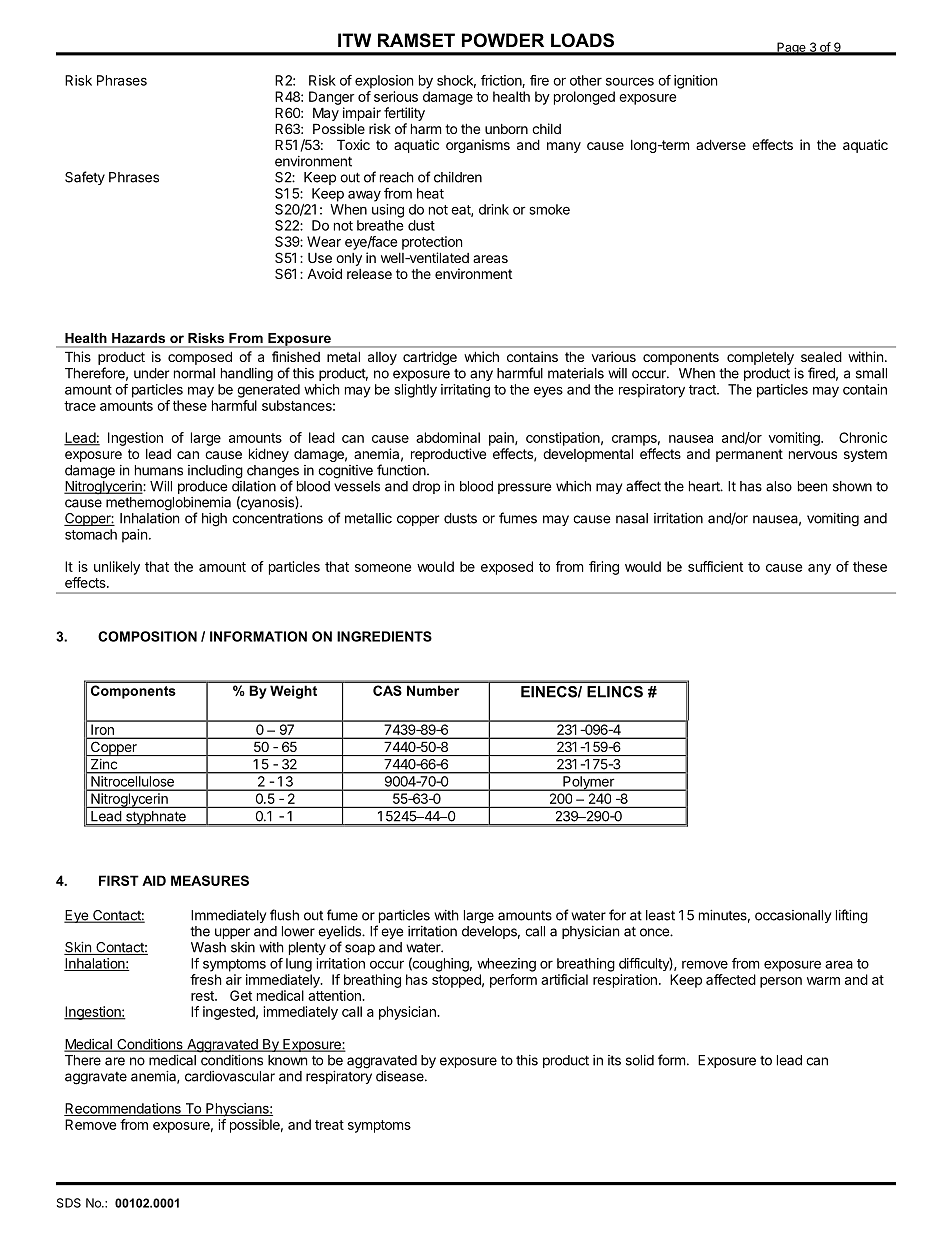  What do you see at coordinates (123, 1109) in the page?
I see `Recommendations` at bounding box center [123, 1109].
